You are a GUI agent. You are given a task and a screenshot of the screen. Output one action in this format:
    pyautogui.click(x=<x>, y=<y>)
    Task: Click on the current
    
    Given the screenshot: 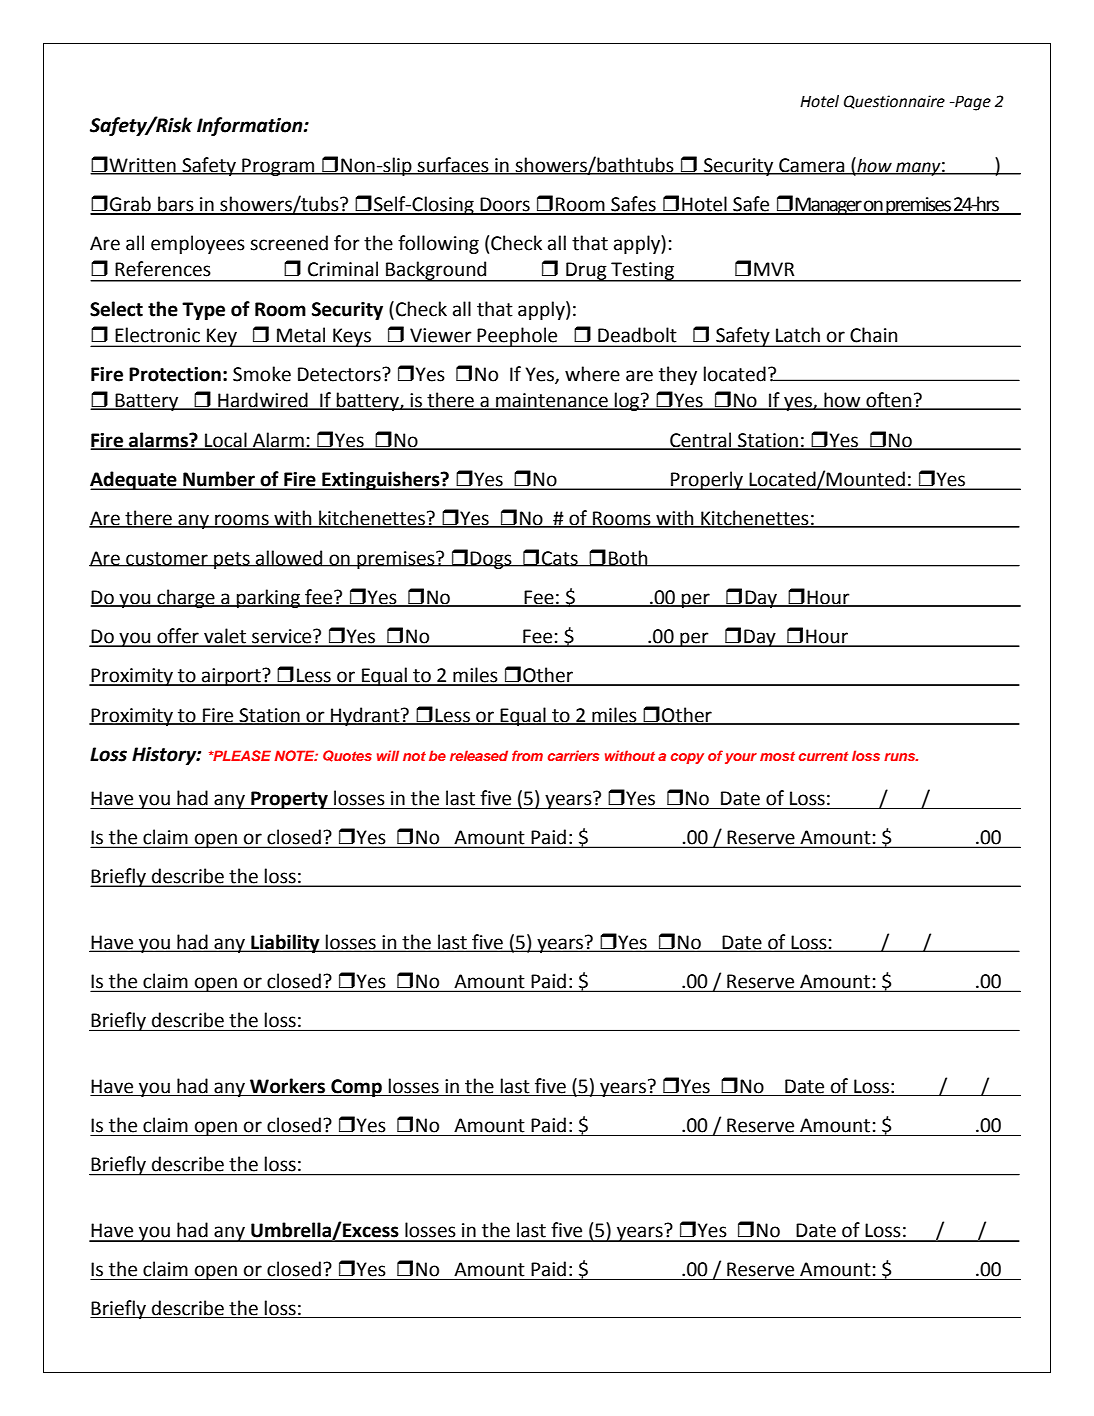 What is the action you would take?
    pyautogui.click(x=824, y=756)
